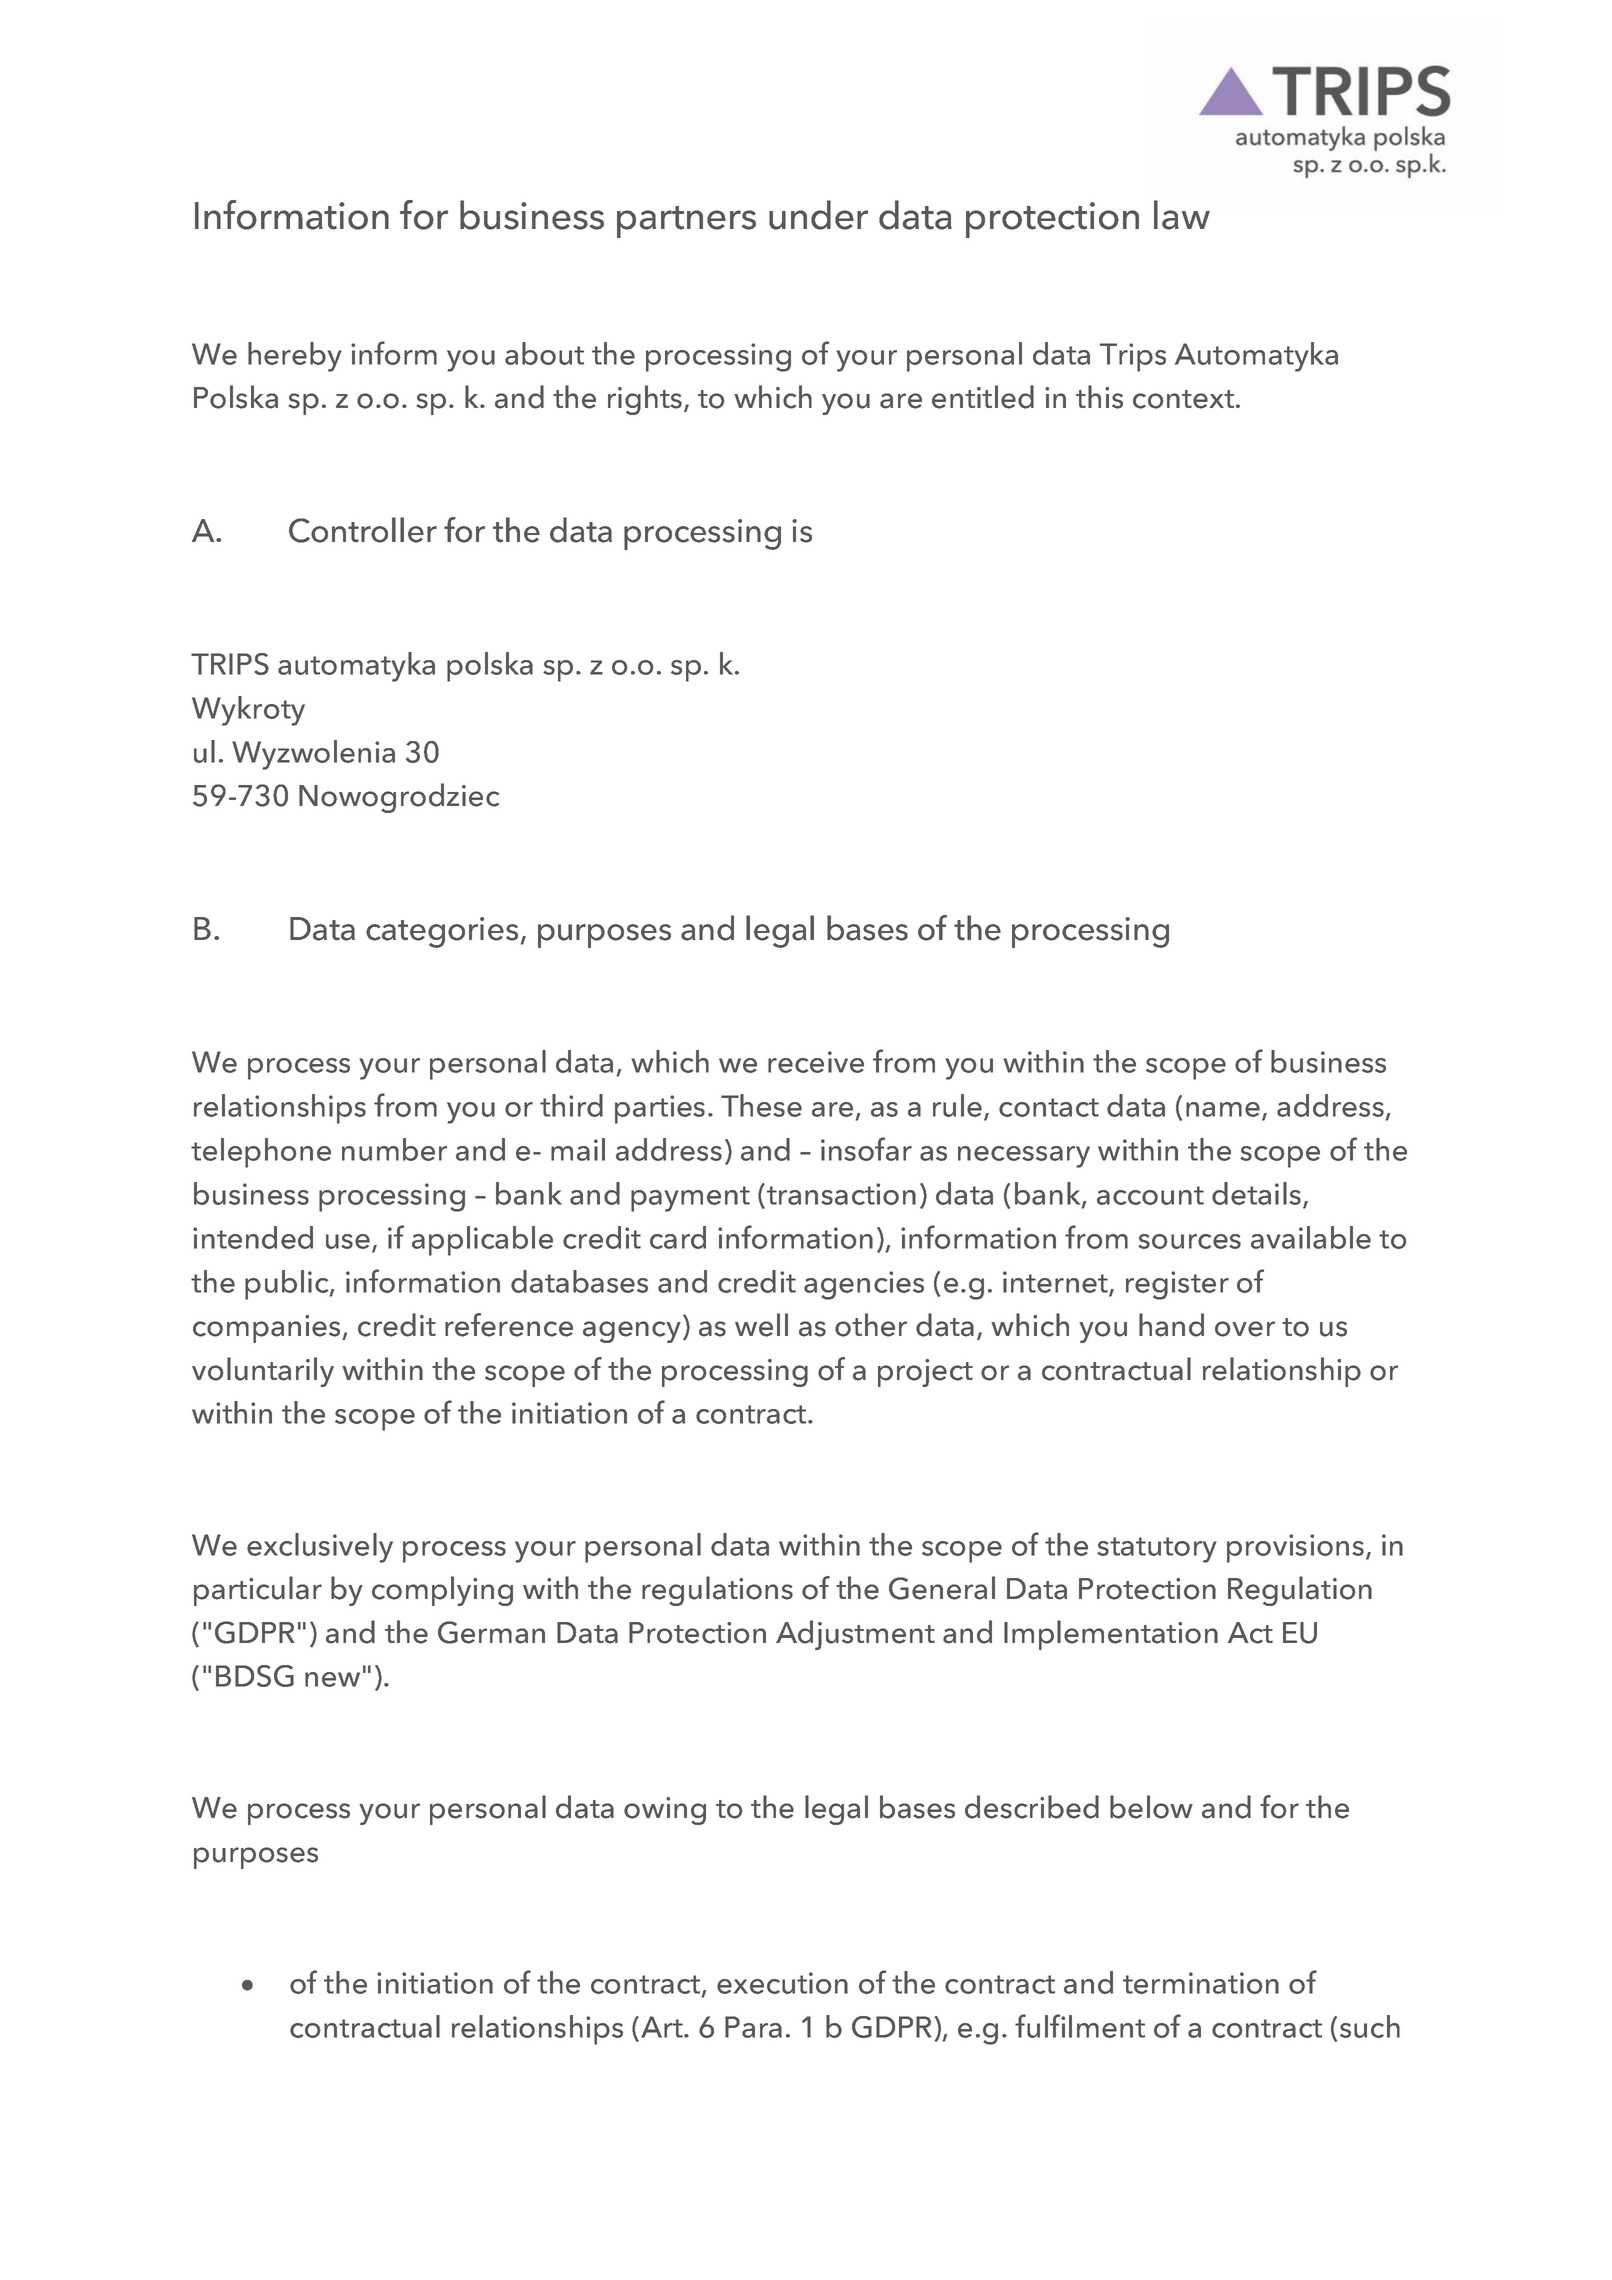 The width and height of the screenshot is (1612, 2280). I want to click on law, so click(1182, 215).
